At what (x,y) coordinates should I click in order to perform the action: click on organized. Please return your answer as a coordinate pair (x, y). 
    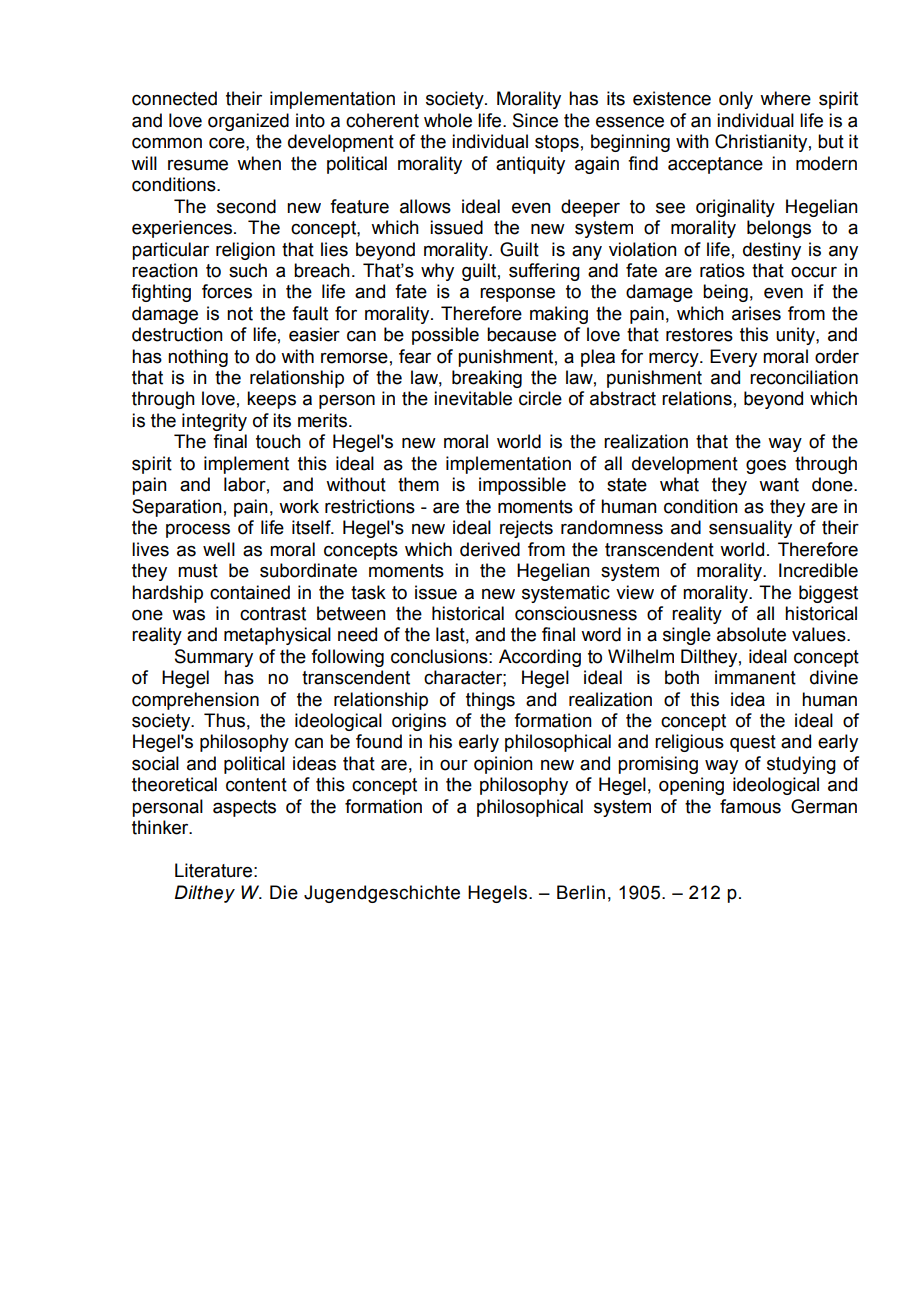
    Looking at the image, I should click on (248, 122).
